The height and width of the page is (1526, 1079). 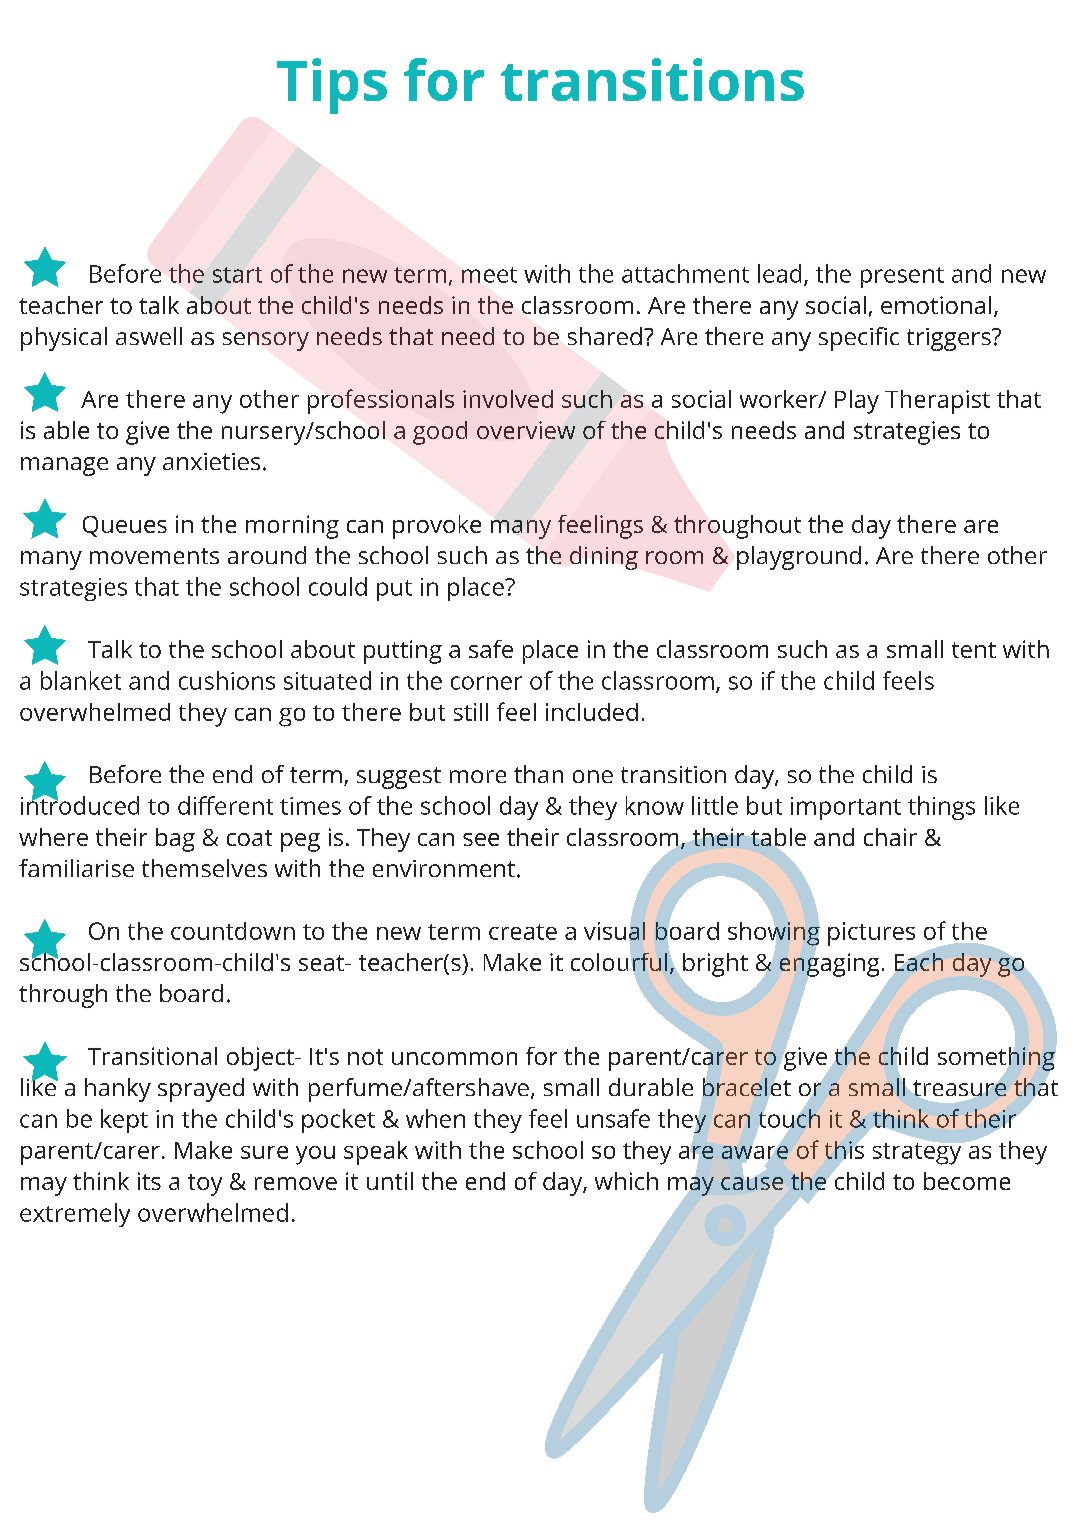 What do you see at coordinates (626, 1181) in the page?
I see `which` at bounding box center [626, 1181].
